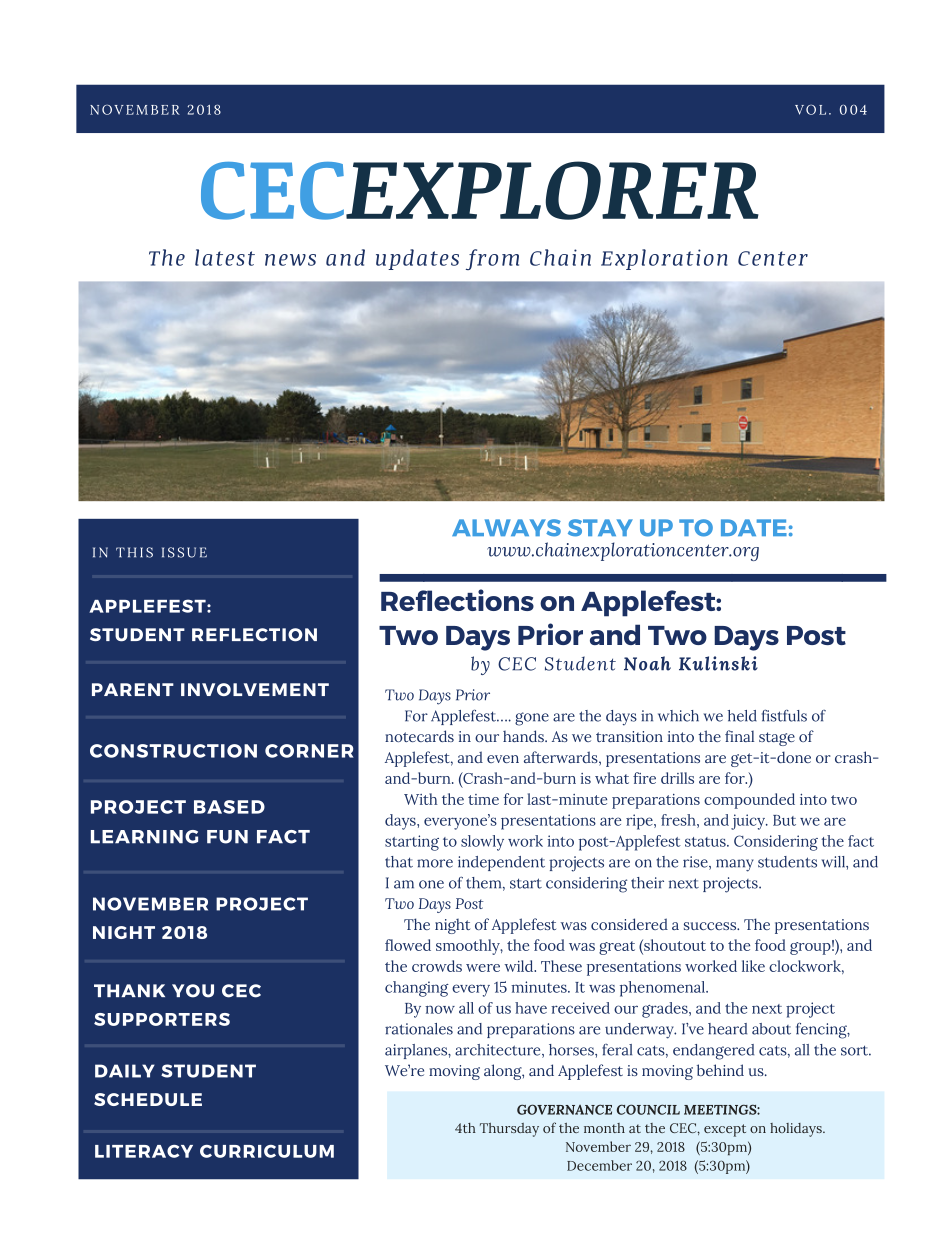 This document has height=1233, width=952. What do you see at coordinates (810, 109) in the document?
I see `VOL` at bounding box center [810, 109].
